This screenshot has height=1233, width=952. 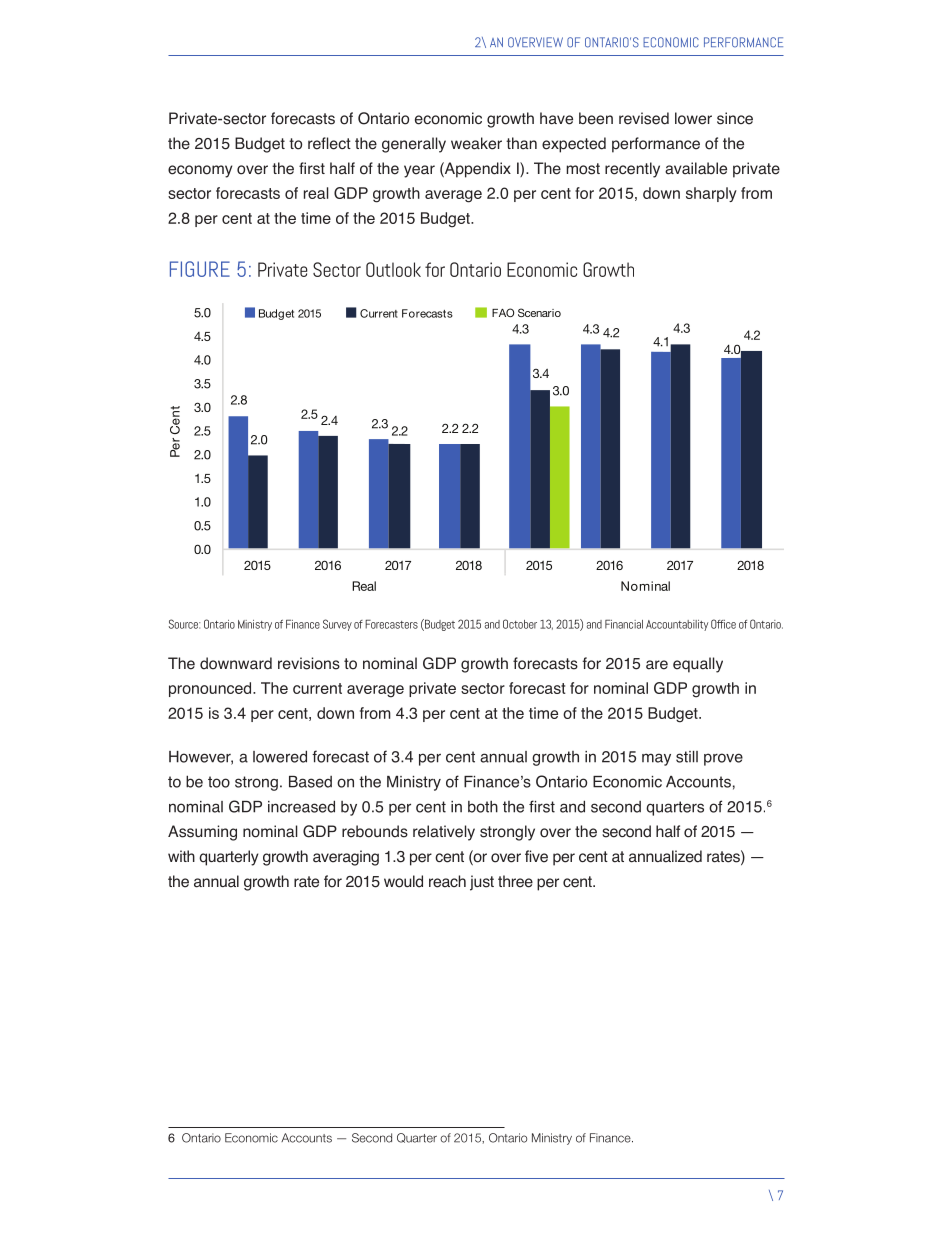 What do you see at coordinates (447, 881) in the screenshot?
I see `reach` at bounding box center [447, 881].
